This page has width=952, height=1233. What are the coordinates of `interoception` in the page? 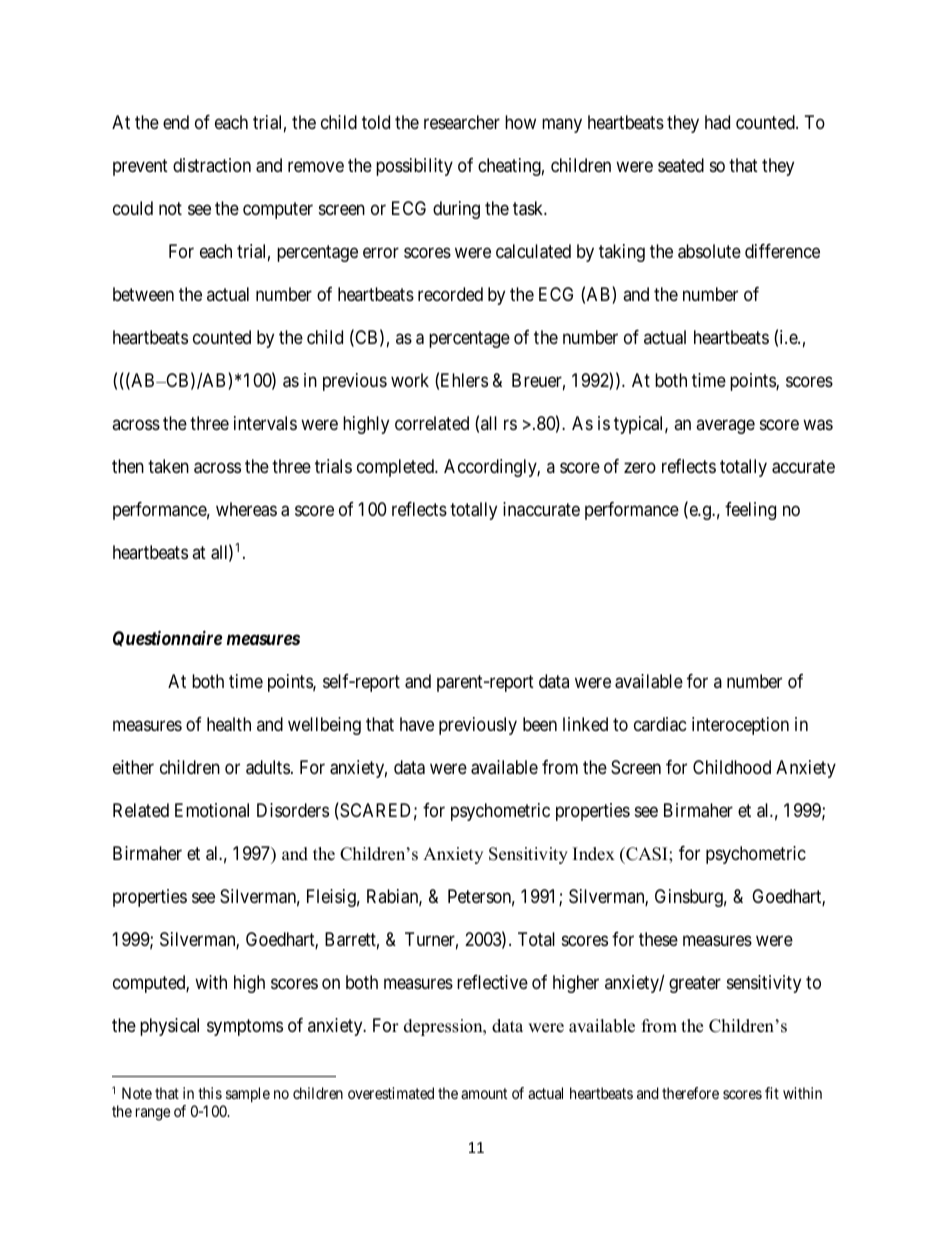 It's located at (740, 726).
